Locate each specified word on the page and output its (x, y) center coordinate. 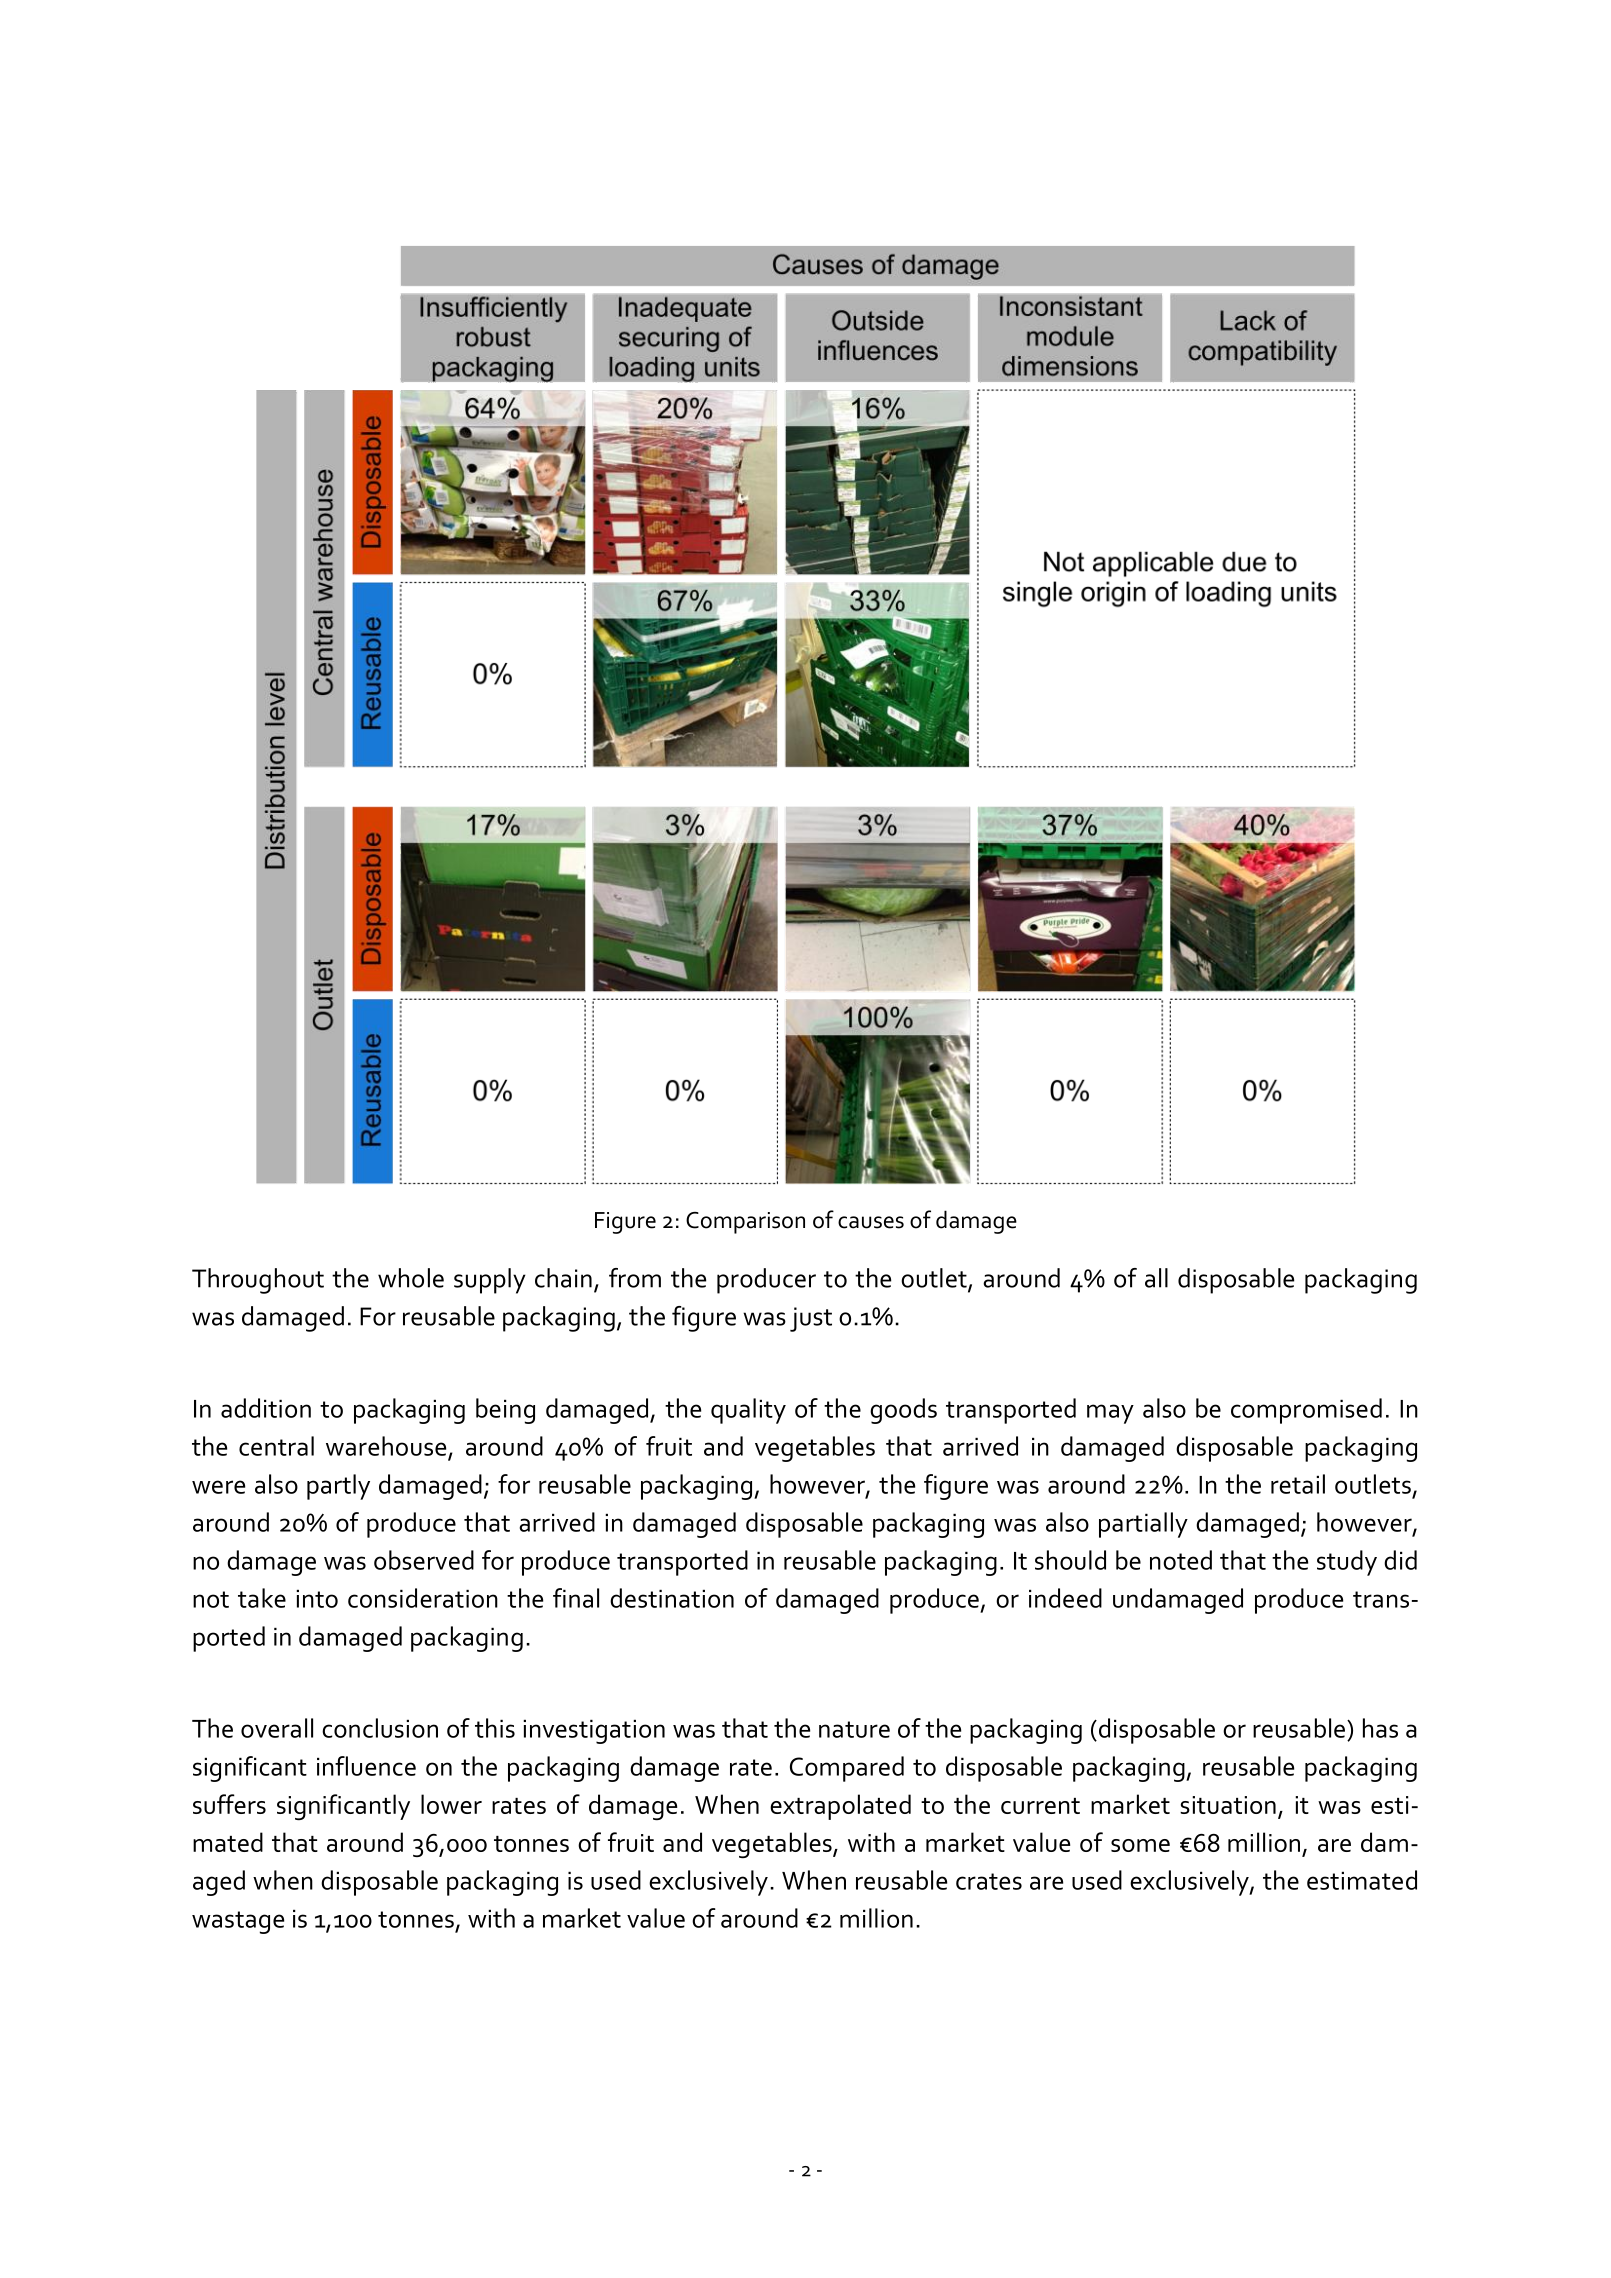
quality (748, 1411)
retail (1298, 1484)
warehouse (386, 1446)
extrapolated (840, 1807)
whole (411, 1278)
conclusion (380, 1728)
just (811, 1319)
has (1380, 1728)
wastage (238, 1922)
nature (854, 1729)
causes (871, 1222)
